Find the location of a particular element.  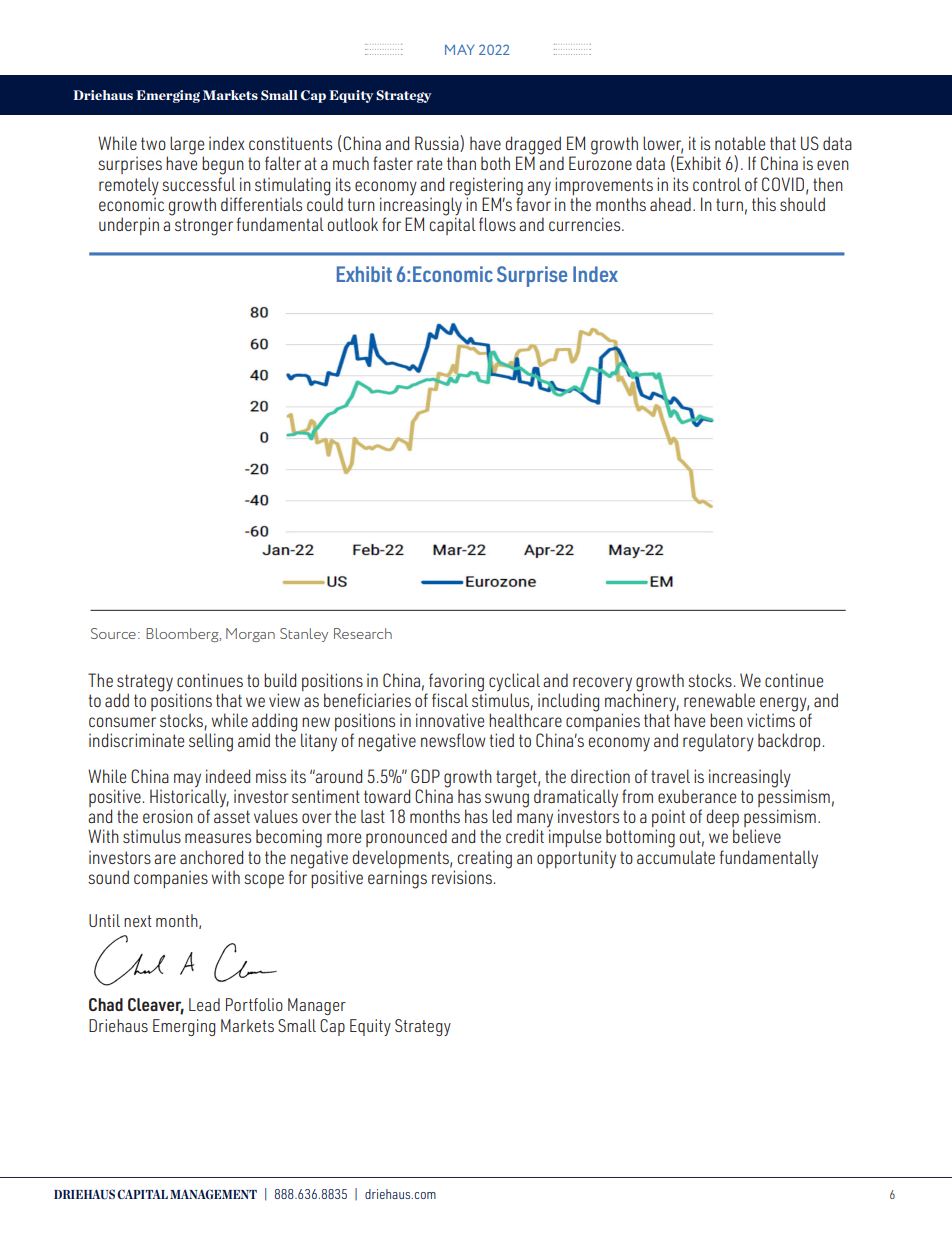

fiscal is located at coordinates (450, 700).
